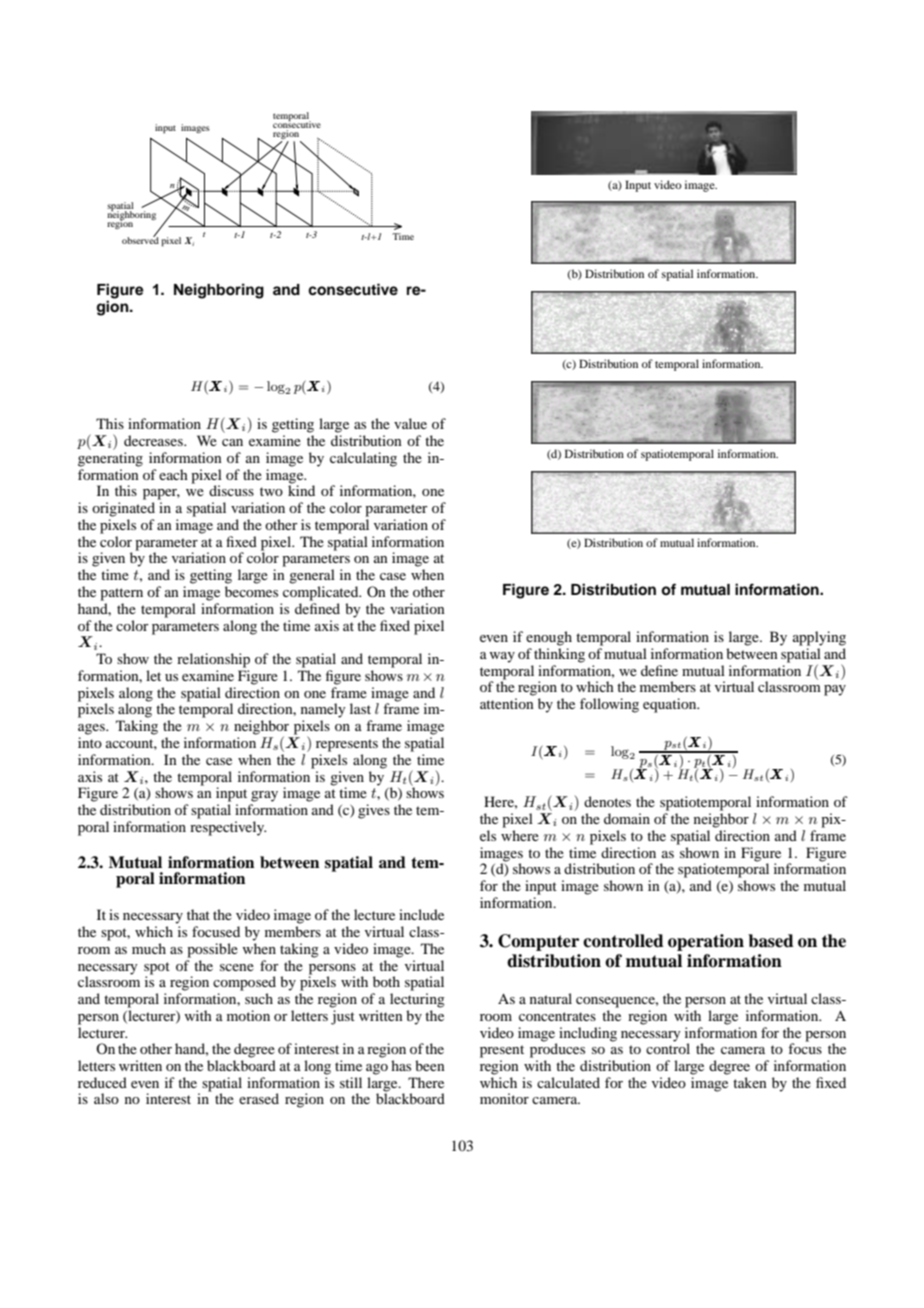  Describe the element at coordinates (819, 638) in the document. I see `applying` at that location.
